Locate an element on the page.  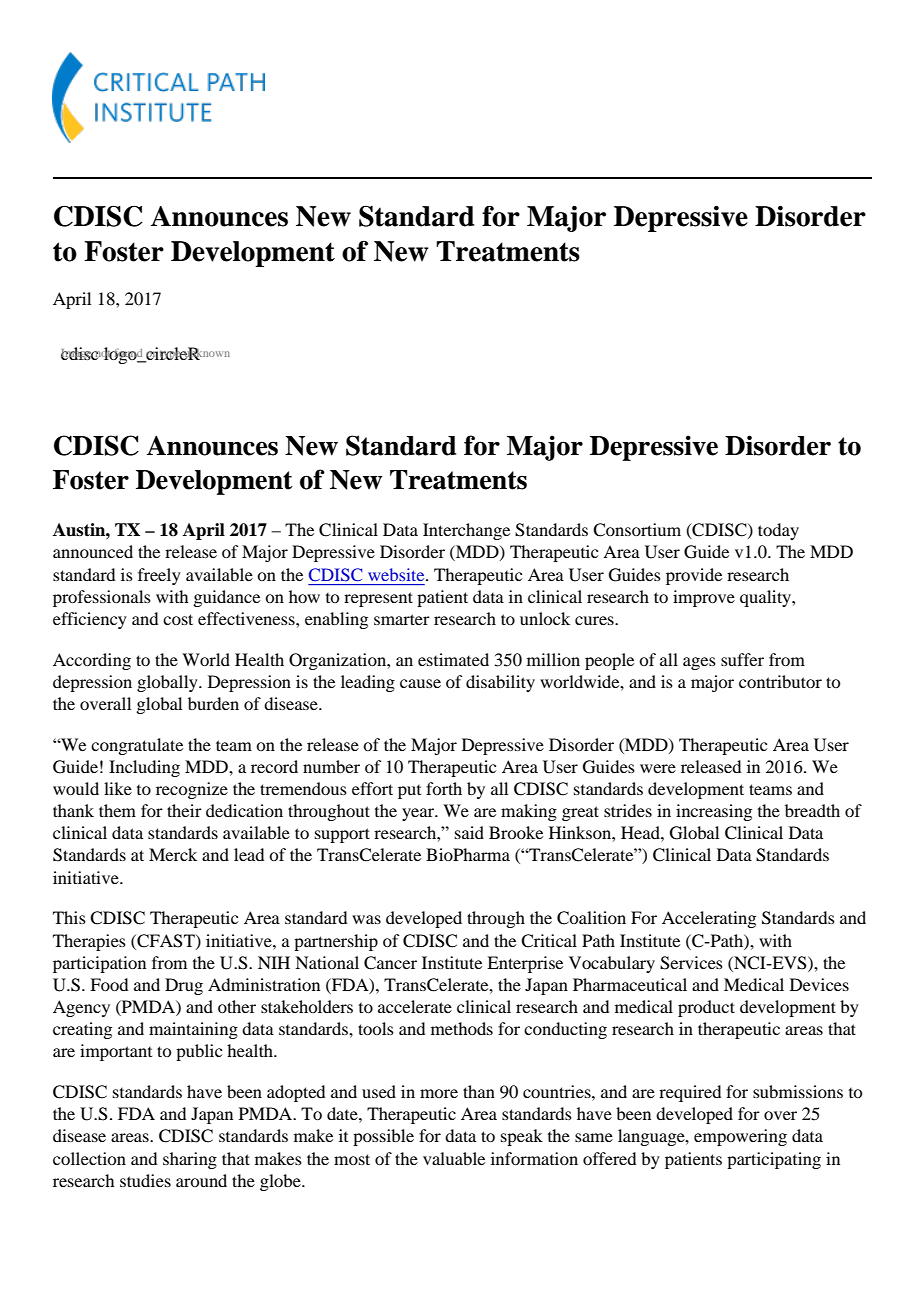
sharing is located at coordinates (190, 1160).
